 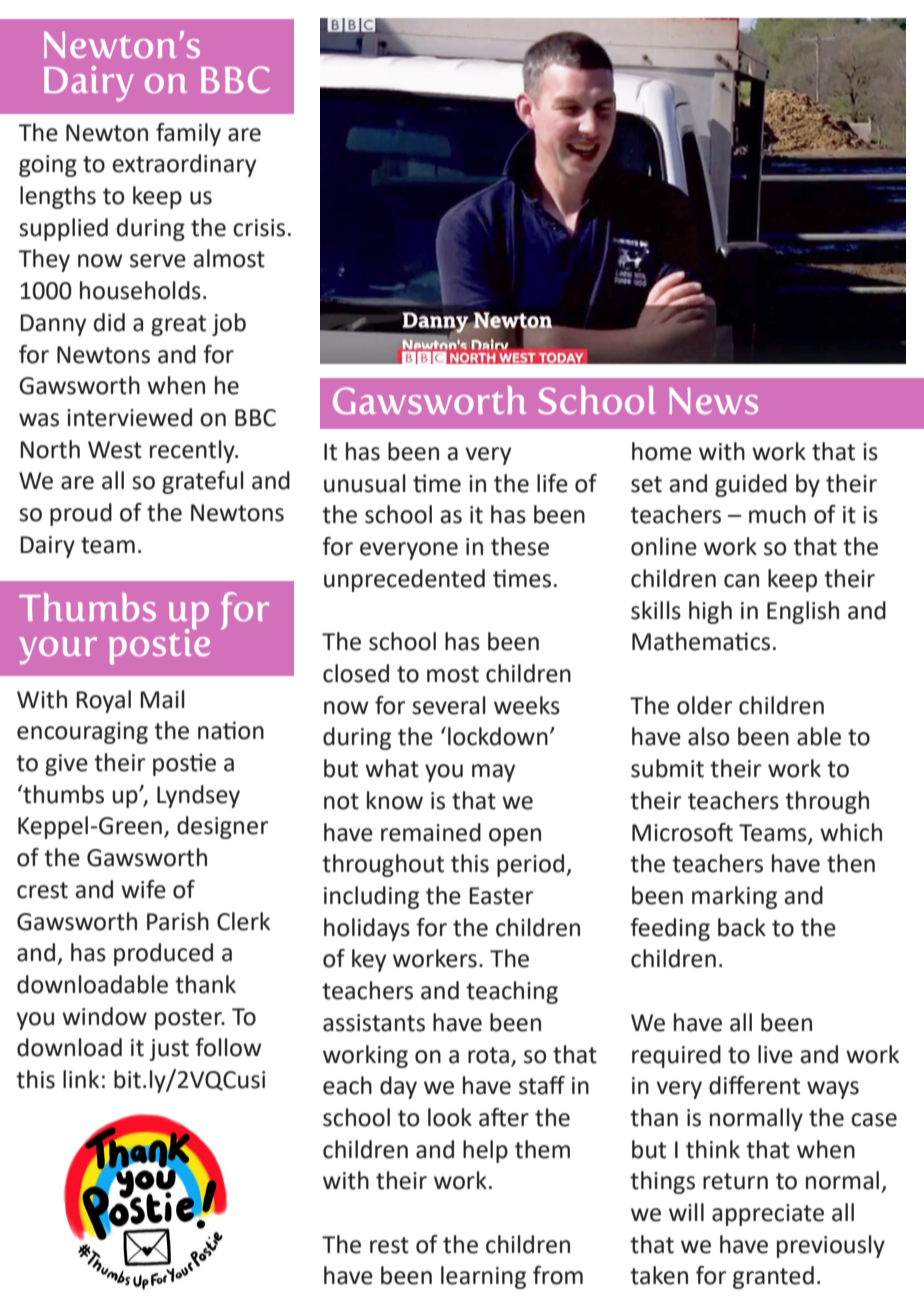 I want to click on guided, so click(x=751, y=485).
